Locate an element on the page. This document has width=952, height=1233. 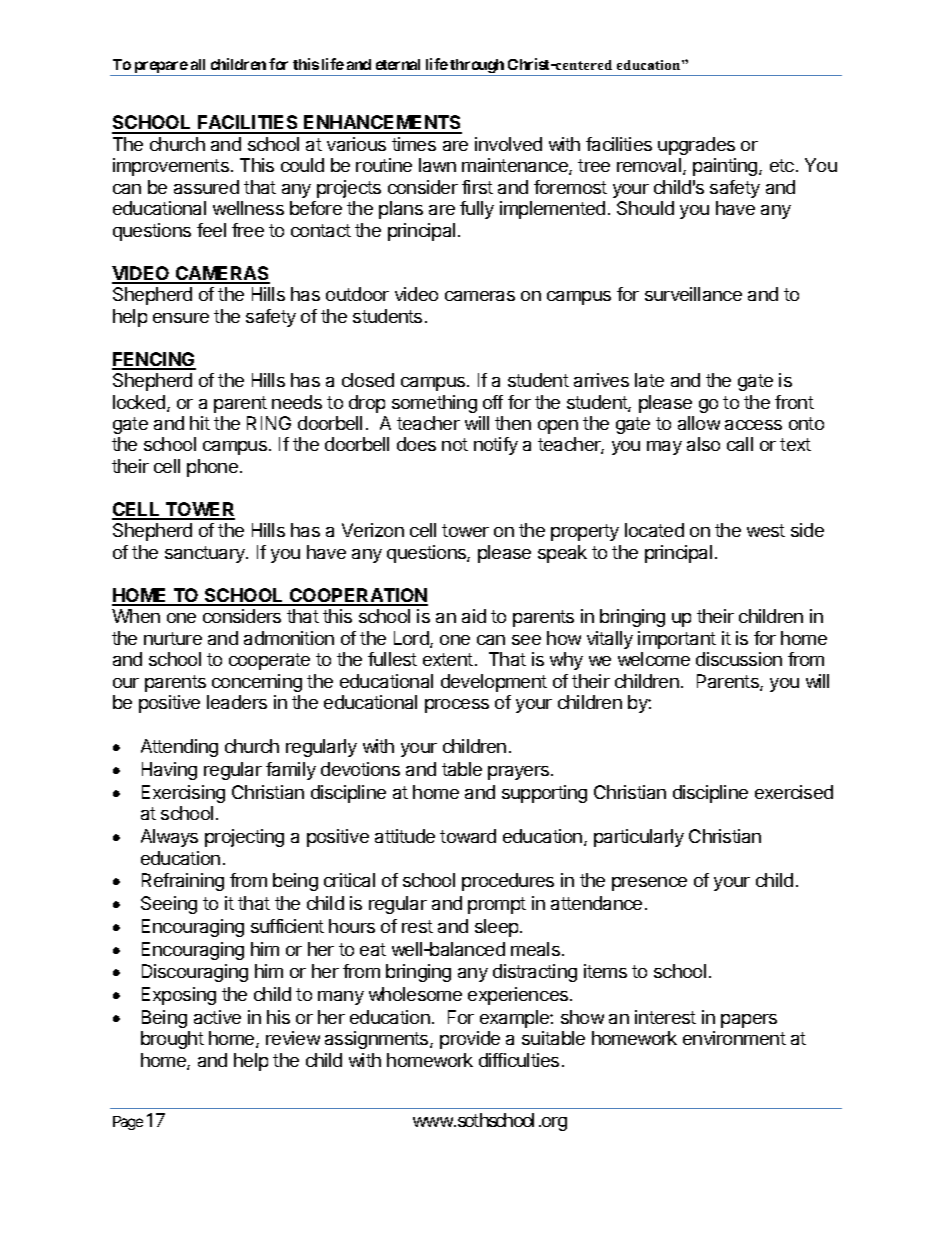
hit is located at coordinates (200, 423).
